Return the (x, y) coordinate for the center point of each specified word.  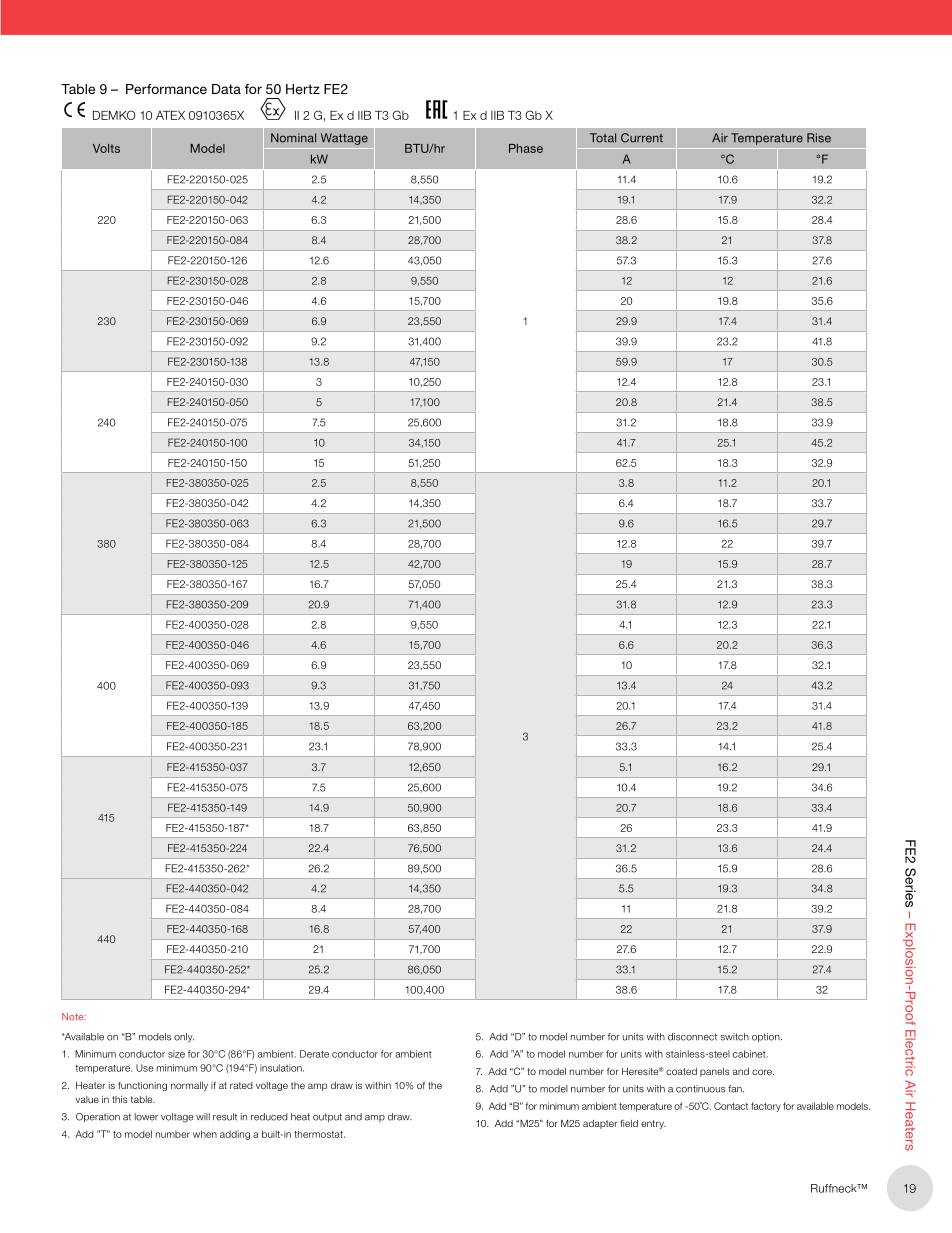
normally (189, 1086)
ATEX (170, 115)
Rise (819, 138)
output (327, 1117)
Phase (526, 148)
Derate (314, 1054)
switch (735, 1037)
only (184, 1037)
